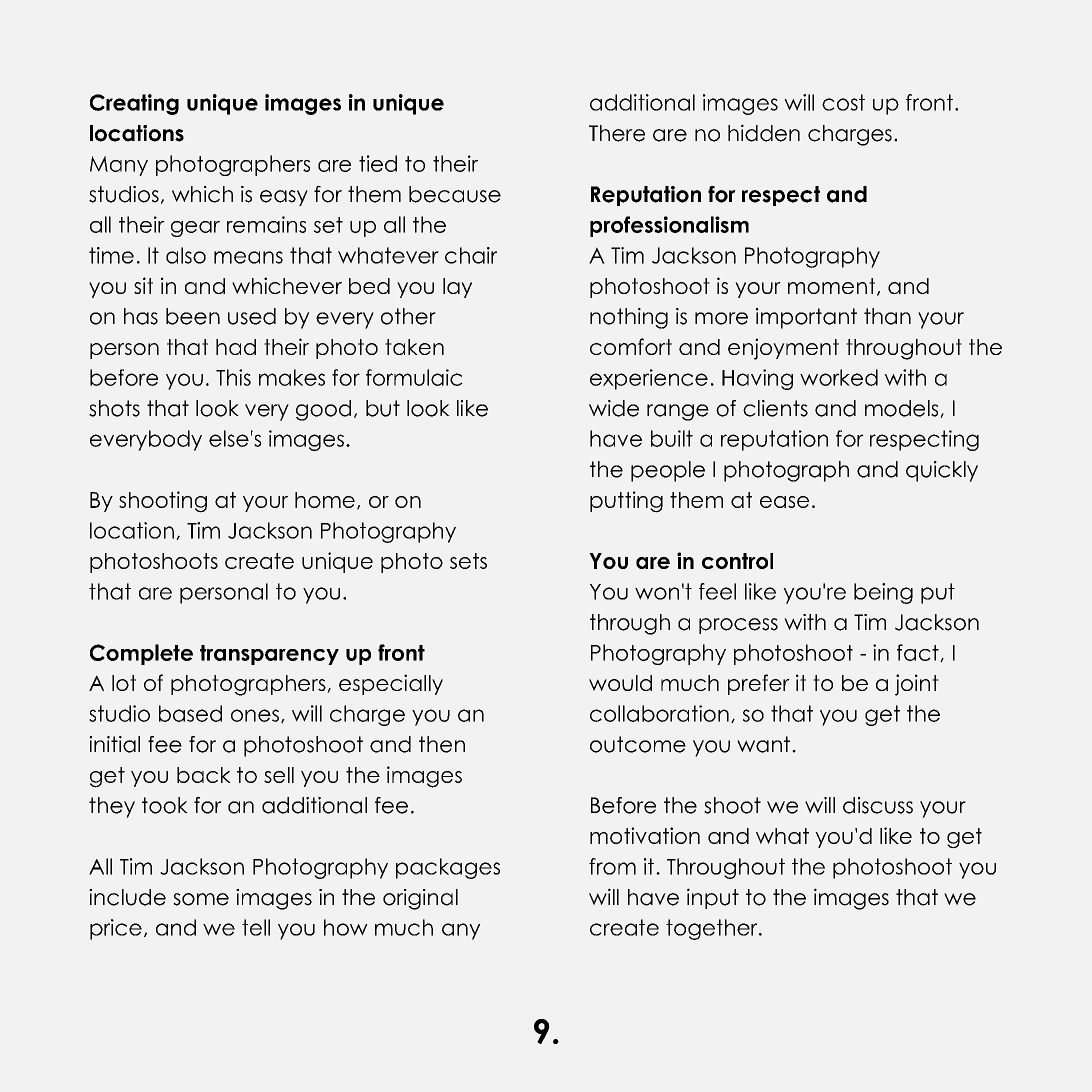 This page has width=1092, height=1092. Describe the element at coordinates (620, 683) in the page. I see `would` at that location.
